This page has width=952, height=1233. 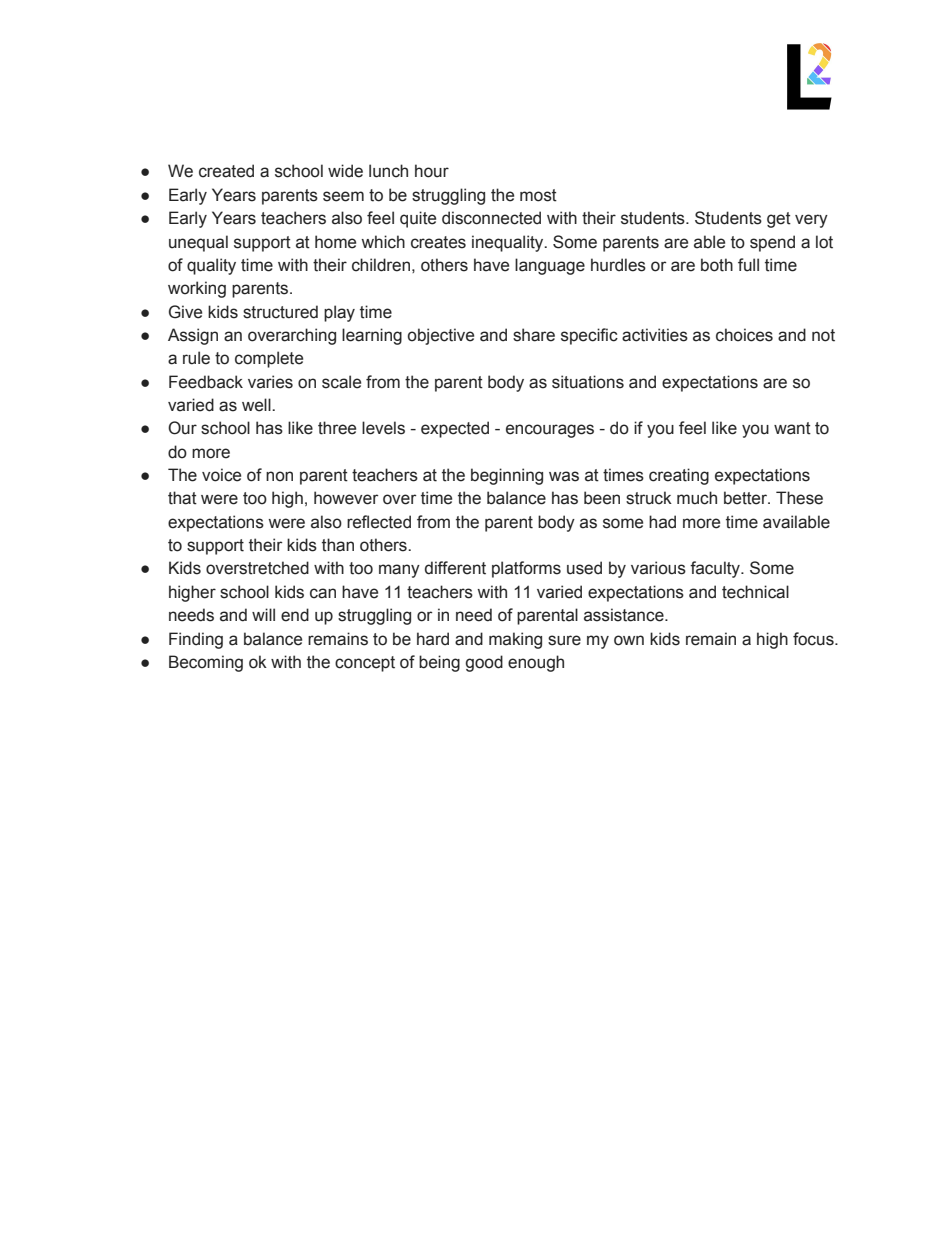 What do you see at coordinates (792, 428) in the page?
I see `want` at bounding box center [792, 428].
